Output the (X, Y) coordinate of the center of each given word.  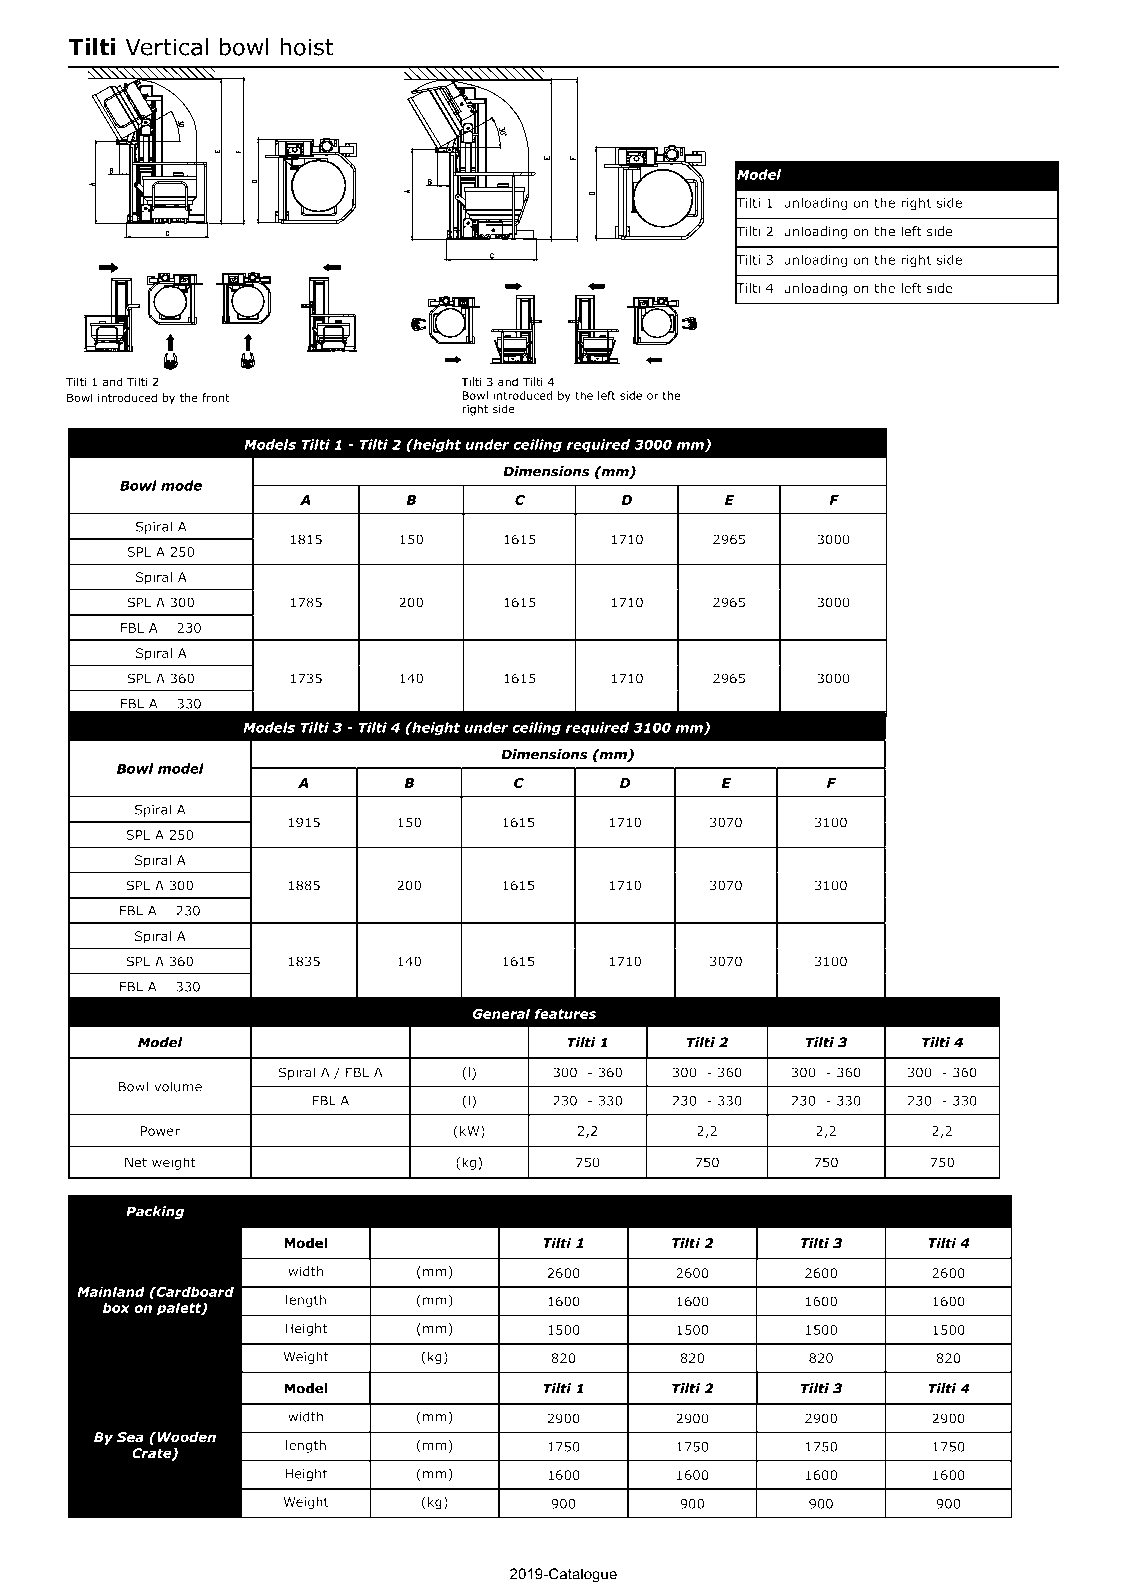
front (216, 397)
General (501, 1013)
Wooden (185, 1437)
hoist (307, 47)
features (565, 1013)
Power (160, 1131)
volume (178, 1086)
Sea (130, 1437)
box (116, 1307)
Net (136, 1162)
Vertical (166, 47)
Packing (155, 1212)
